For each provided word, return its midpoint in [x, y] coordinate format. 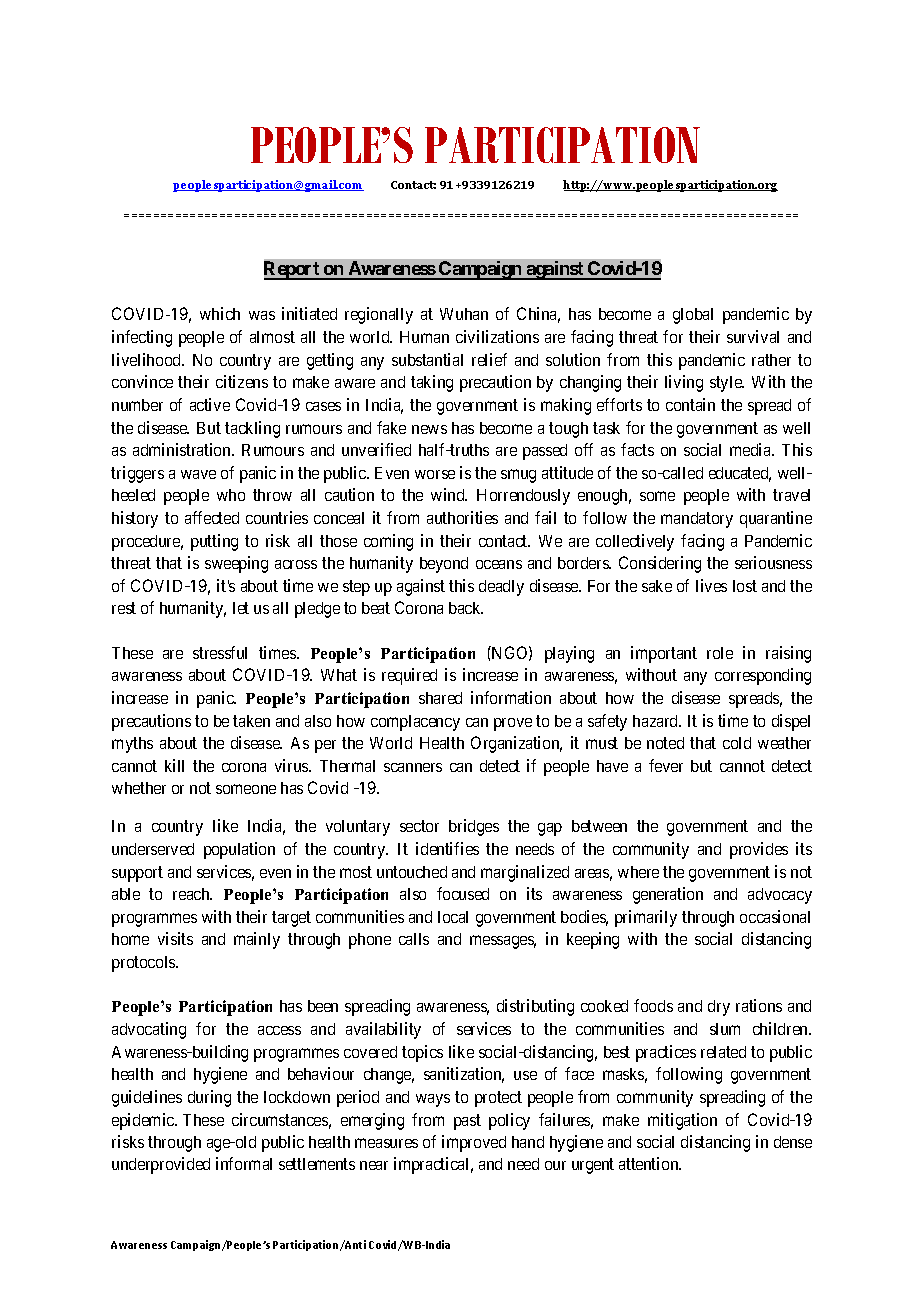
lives [711, 585]
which [220, 313]
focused [463, 893]
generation [668, 895]
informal [244, 1163]
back [466, 608]
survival [753, 336]
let [241, 608]
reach [192, 894]
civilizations [497, 336]
